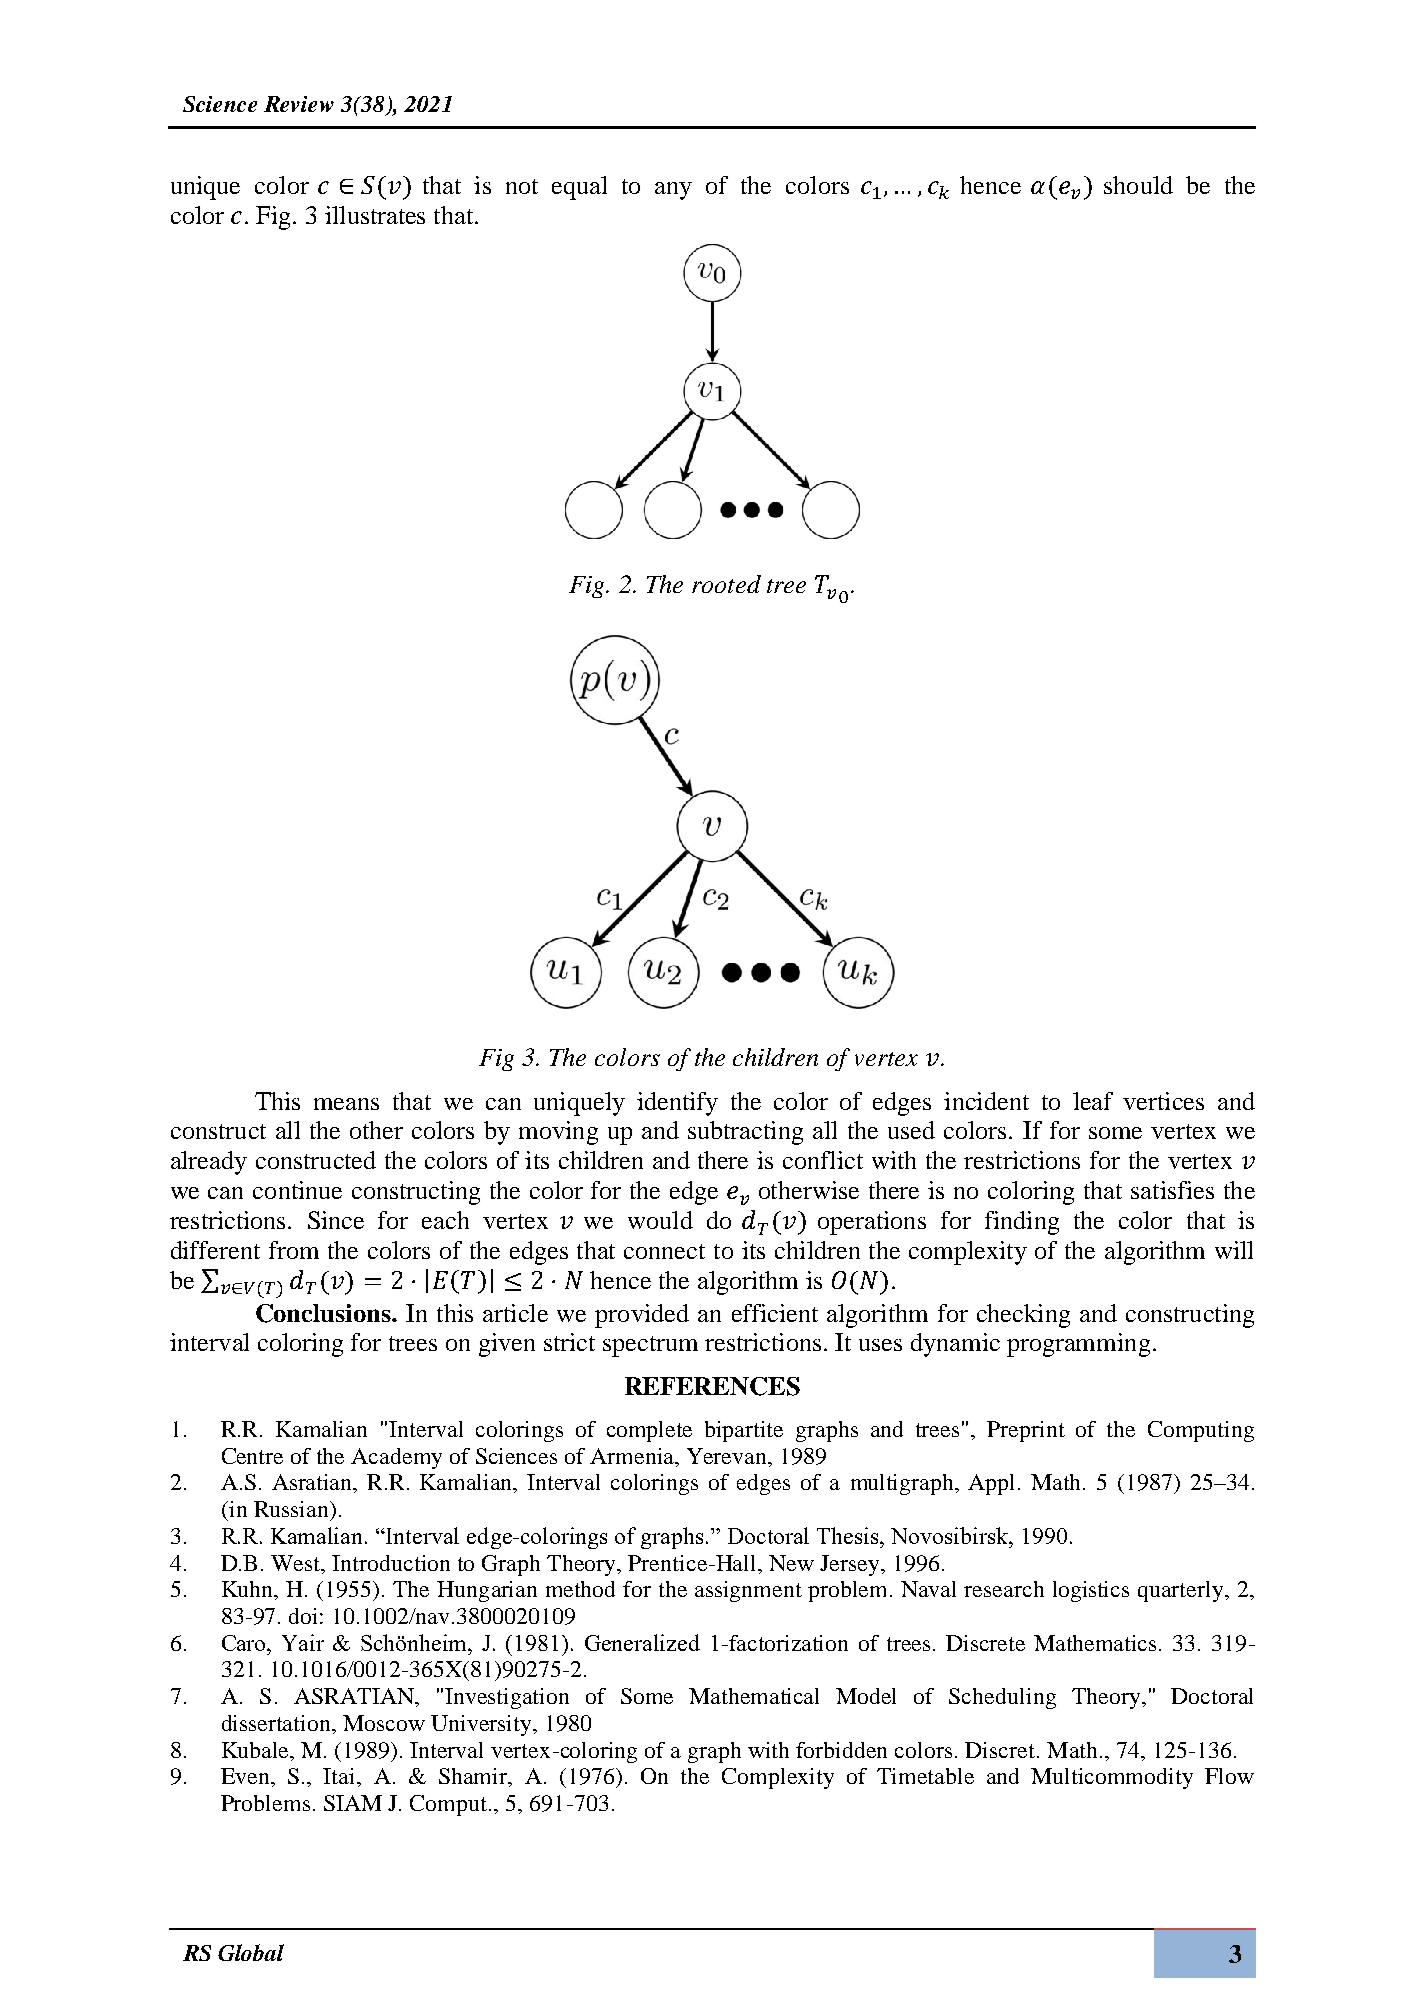  What do you see at coordinates (1138, 185) in the image?
I see `should` at bounding box center [1138, 185].
